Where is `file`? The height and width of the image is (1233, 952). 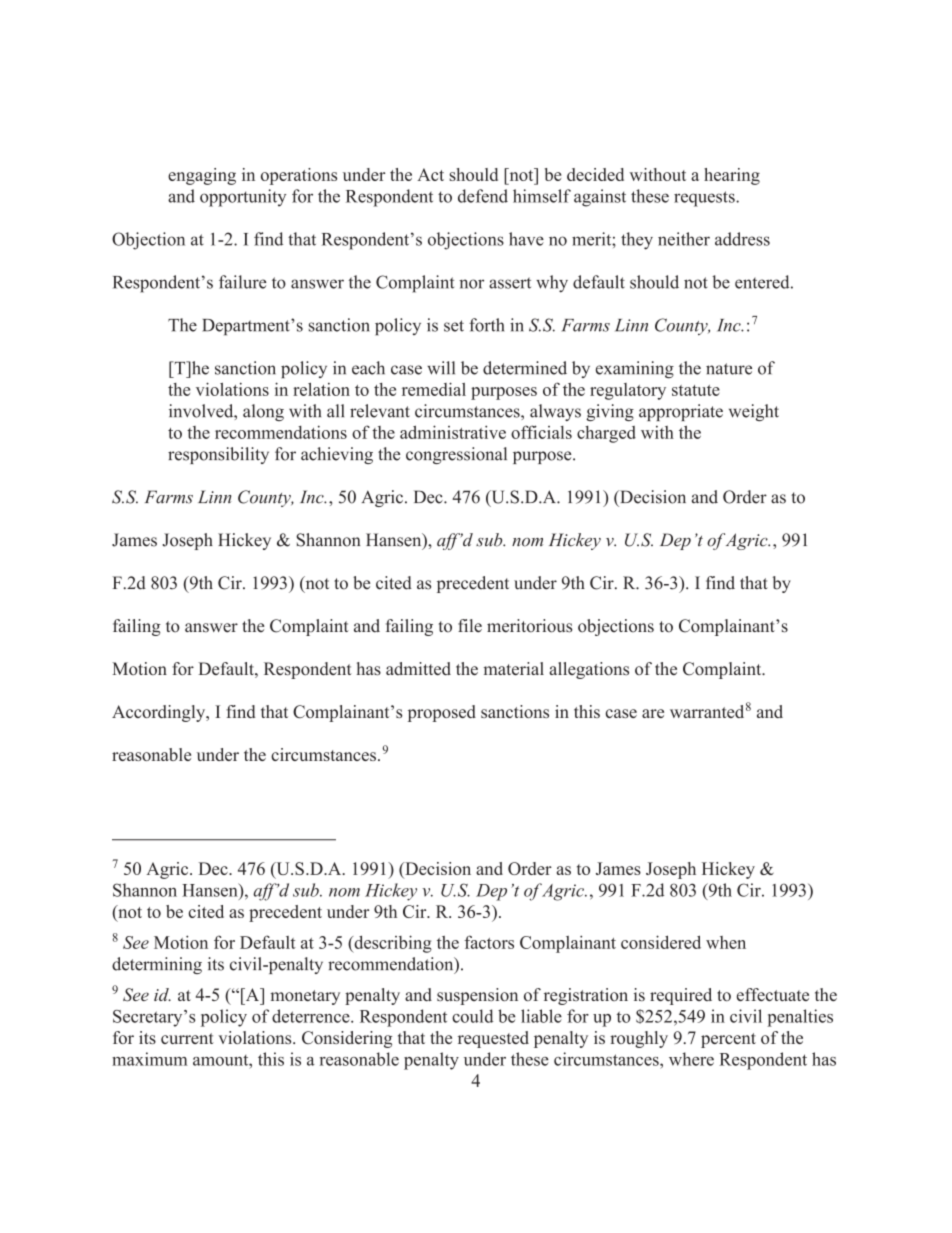
file is located at coordinates (470, 626).
